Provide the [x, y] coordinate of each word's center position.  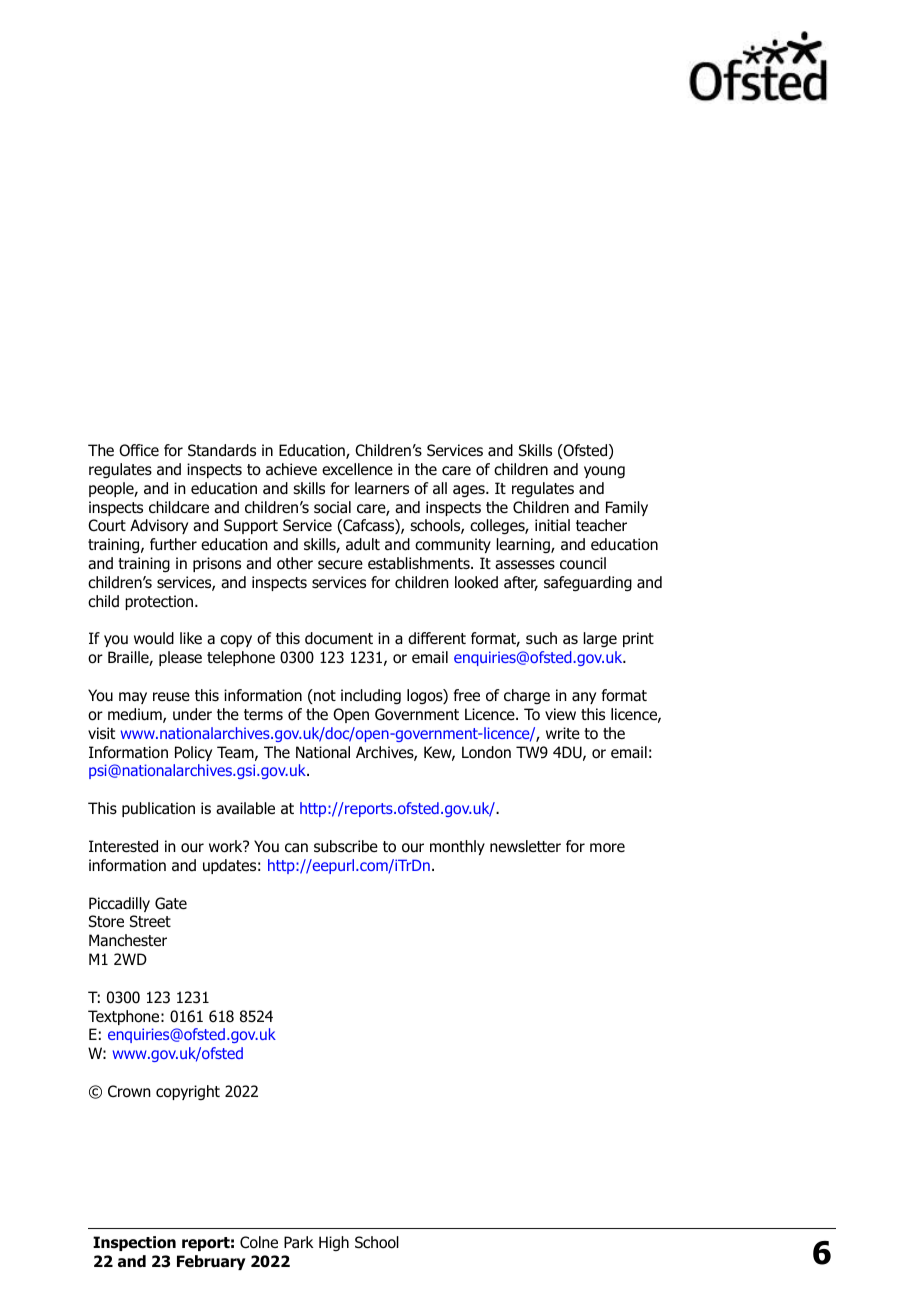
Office [139, 450]
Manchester [128, 940]
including [371, 697]
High [334, 1243]
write [563, 733]
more [607, 848]
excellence [357, 469]
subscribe [346, 846]
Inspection [134, 1243]
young [604, 472]
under [192, 714]
